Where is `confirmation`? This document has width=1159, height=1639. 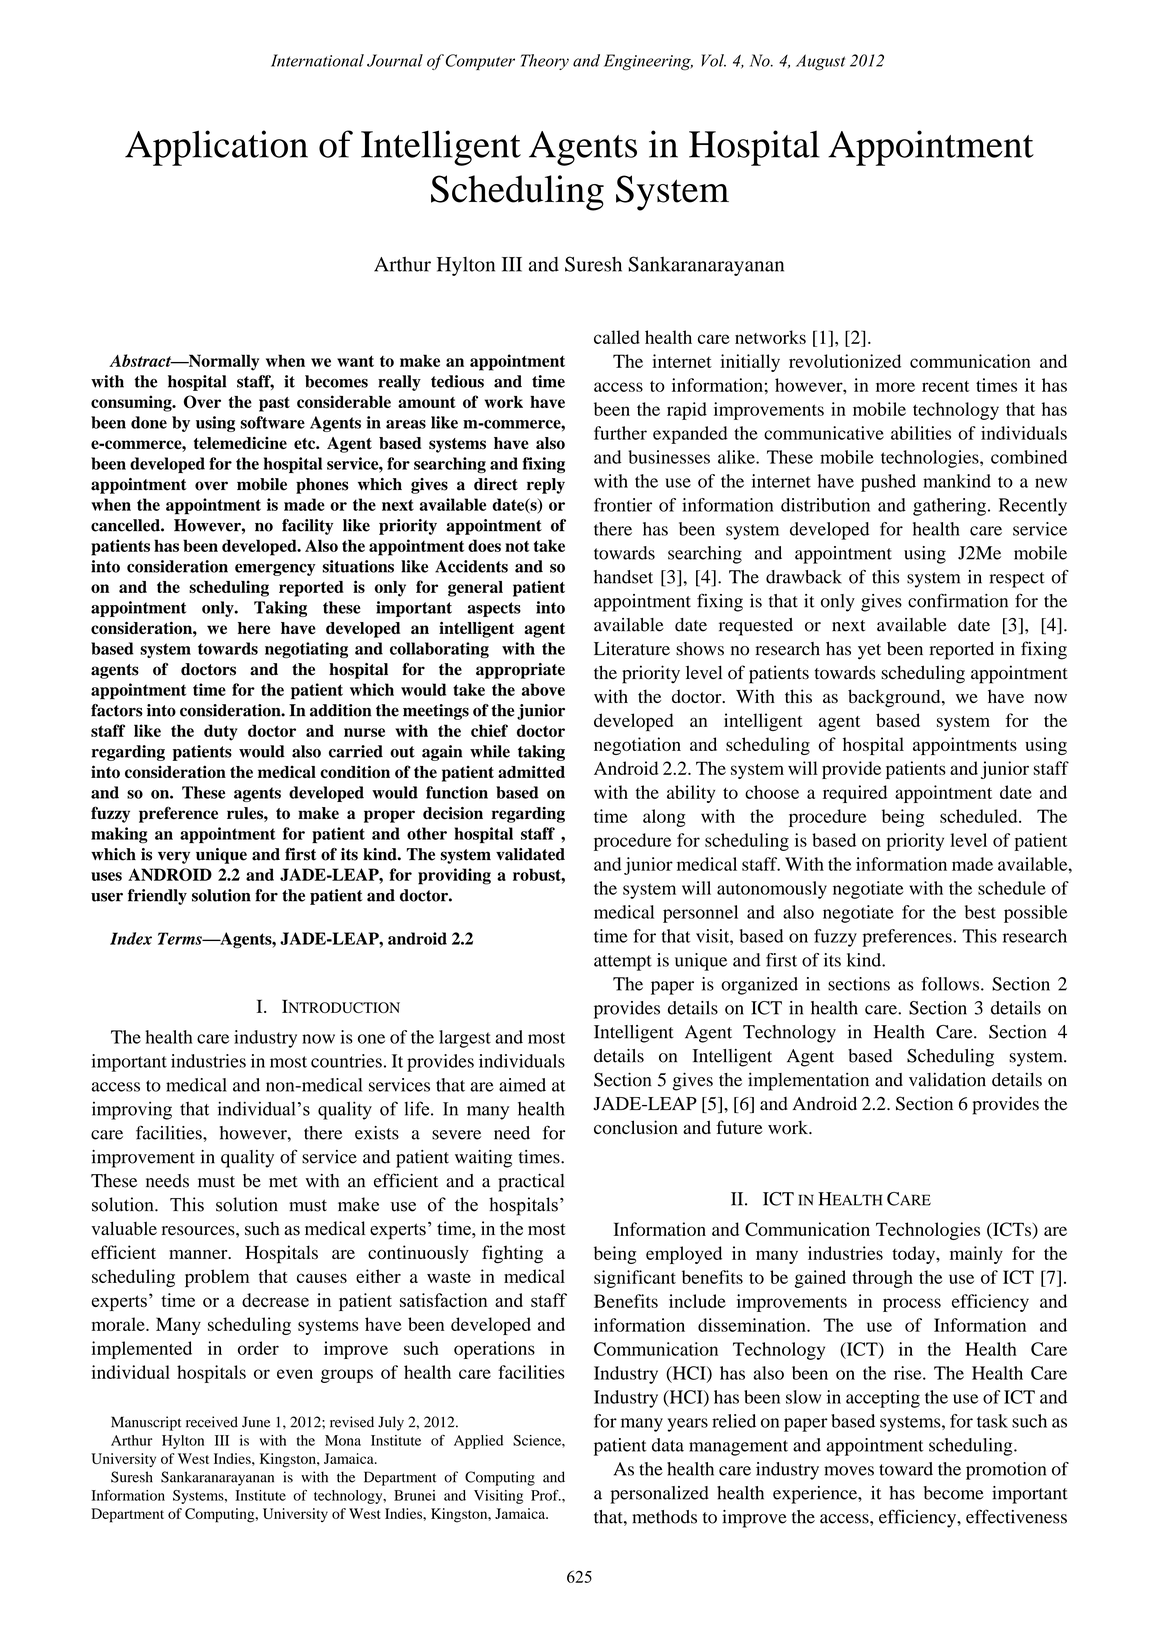
confirmation is located at coordinates (958, 600).
